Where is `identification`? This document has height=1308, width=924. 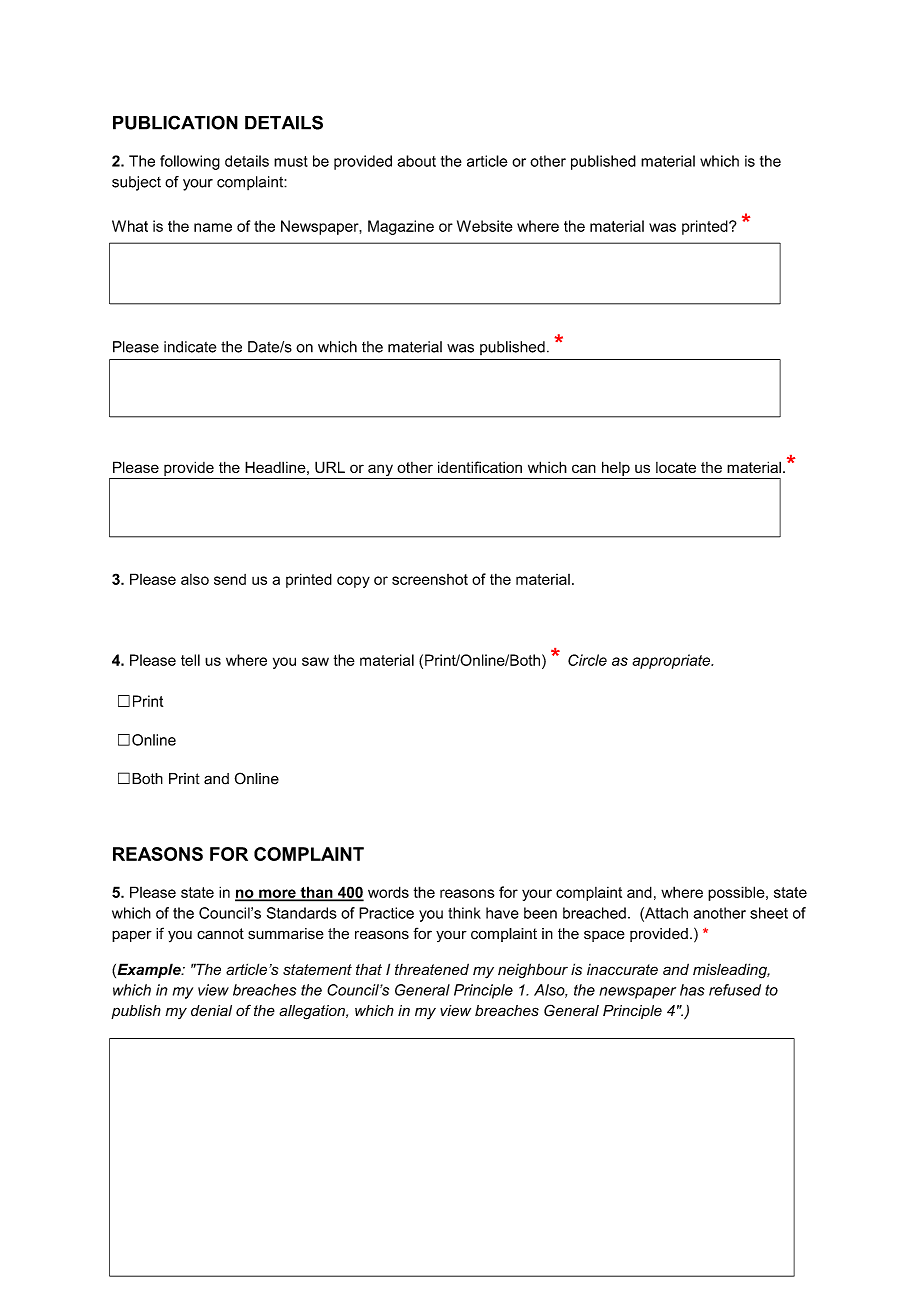 identification is located at coordinates (480, 467).
